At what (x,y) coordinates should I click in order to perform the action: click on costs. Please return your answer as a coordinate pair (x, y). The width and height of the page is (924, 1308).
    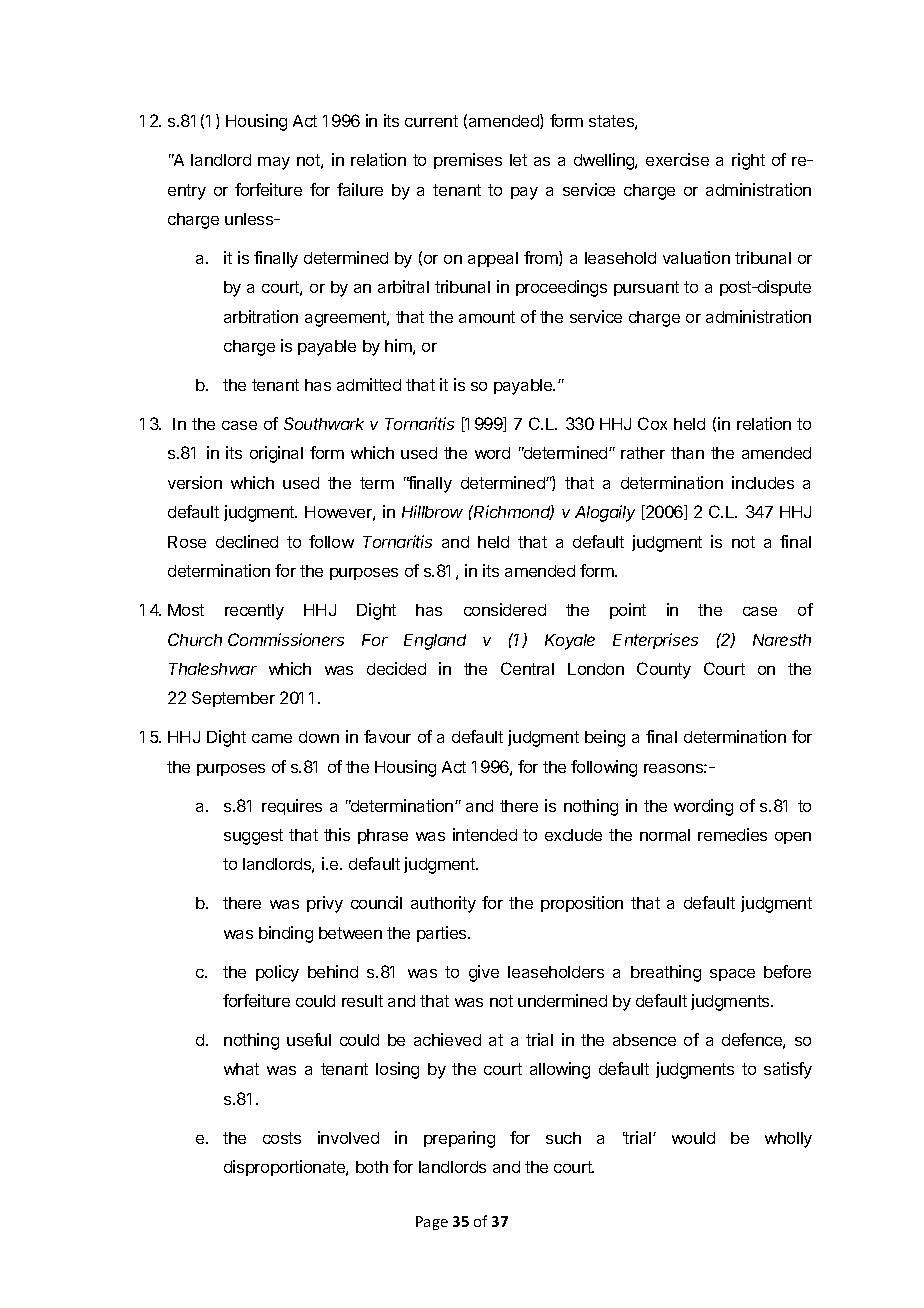
    Looking at the image, I should click on (282, 1138).
